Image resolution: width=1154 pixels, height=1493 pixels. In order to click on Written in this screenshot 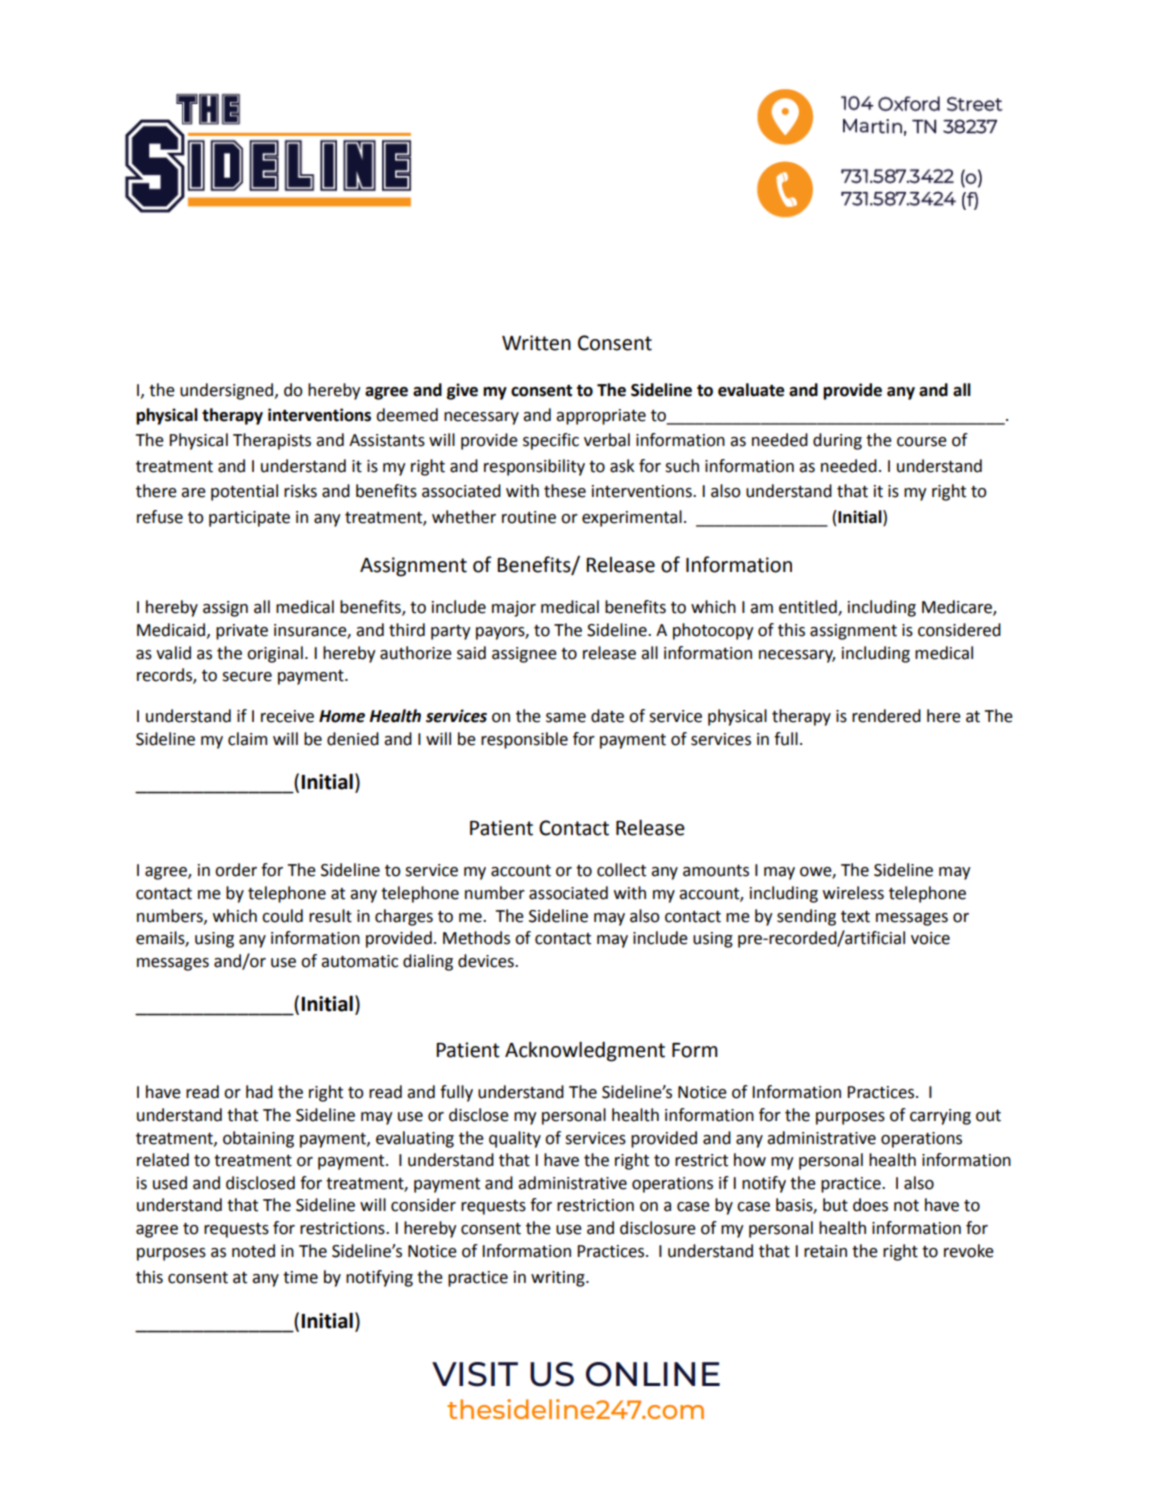, I will do `click(536, 343)`.
